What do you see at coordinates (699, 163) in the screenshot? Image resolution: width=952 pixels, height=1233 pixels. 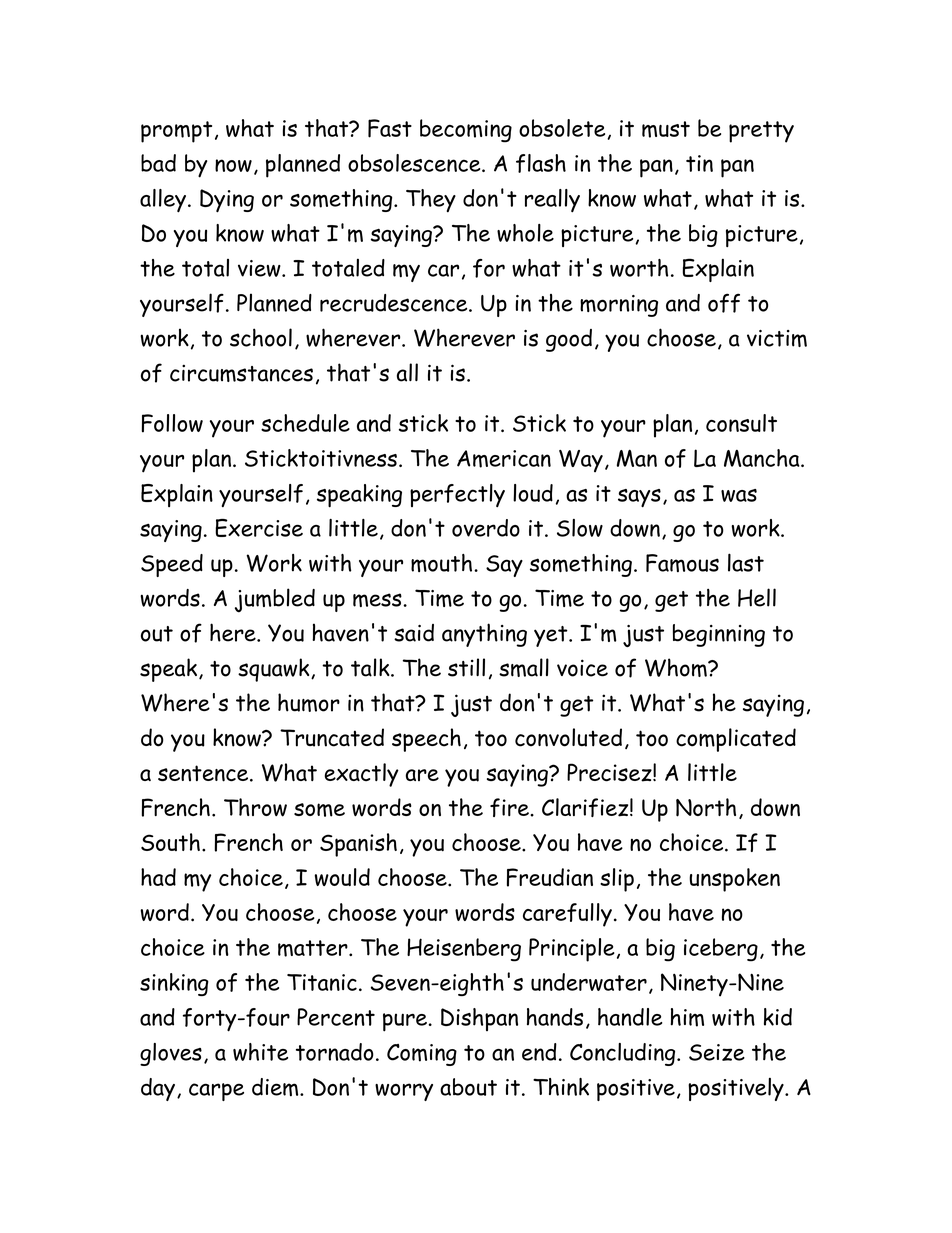 I see `tin` at bounding box center [699, 163].
